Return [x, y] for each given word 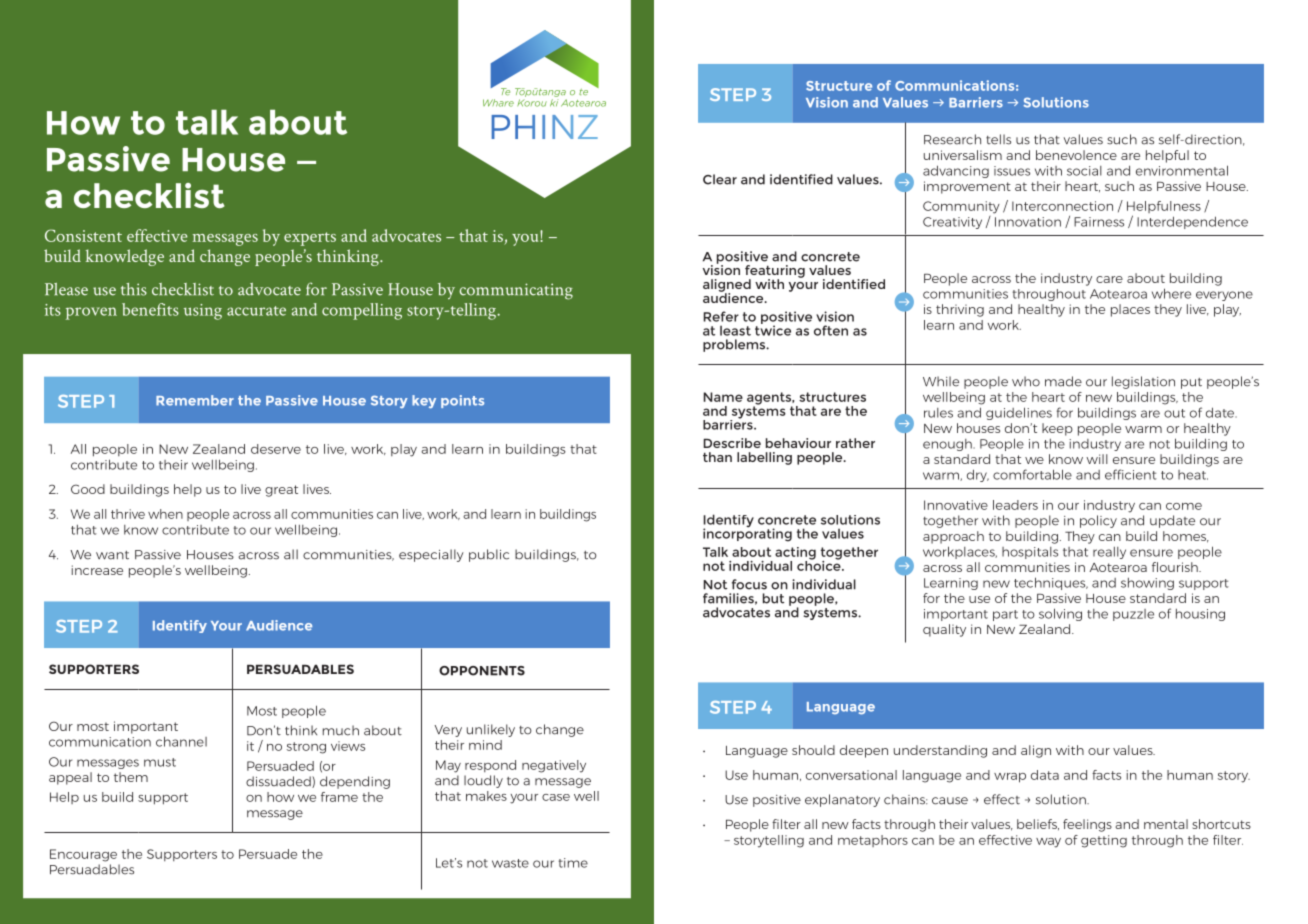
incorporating [747, 534]
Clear [720, 179]
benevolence [1076, 155]
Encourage [83, 855]
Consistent [83, 235]
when [165, 514]
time [573, 863]
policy [1098, 521]
